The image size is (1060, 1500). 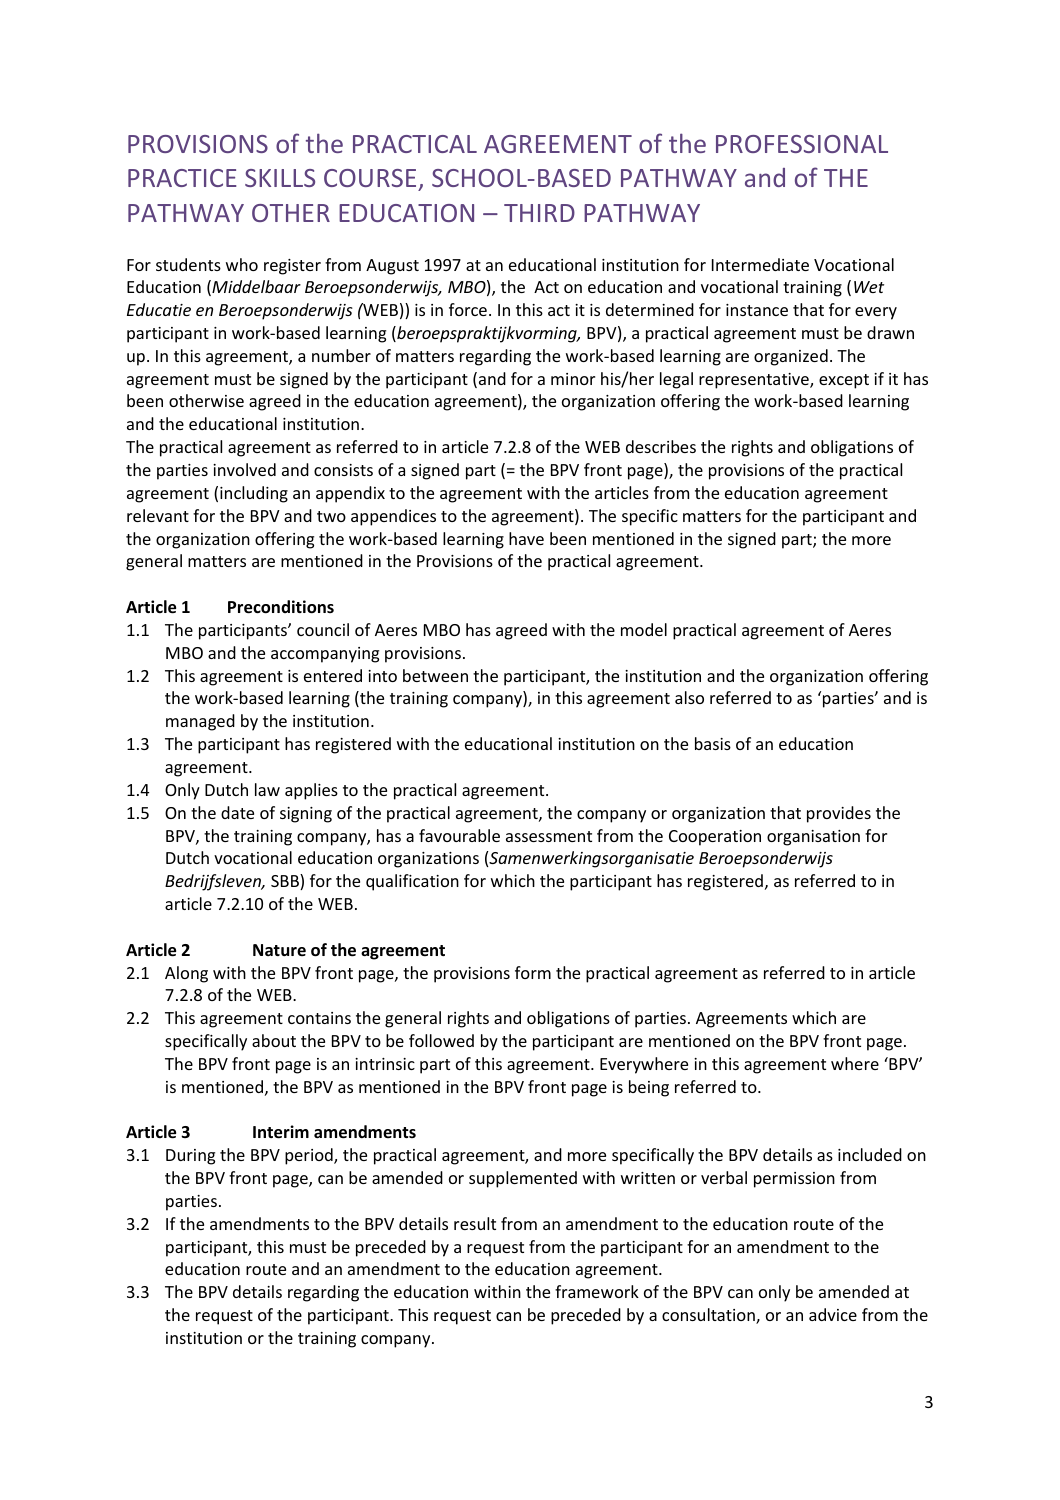 I want to click on result, so click(x=475, y=1223).
